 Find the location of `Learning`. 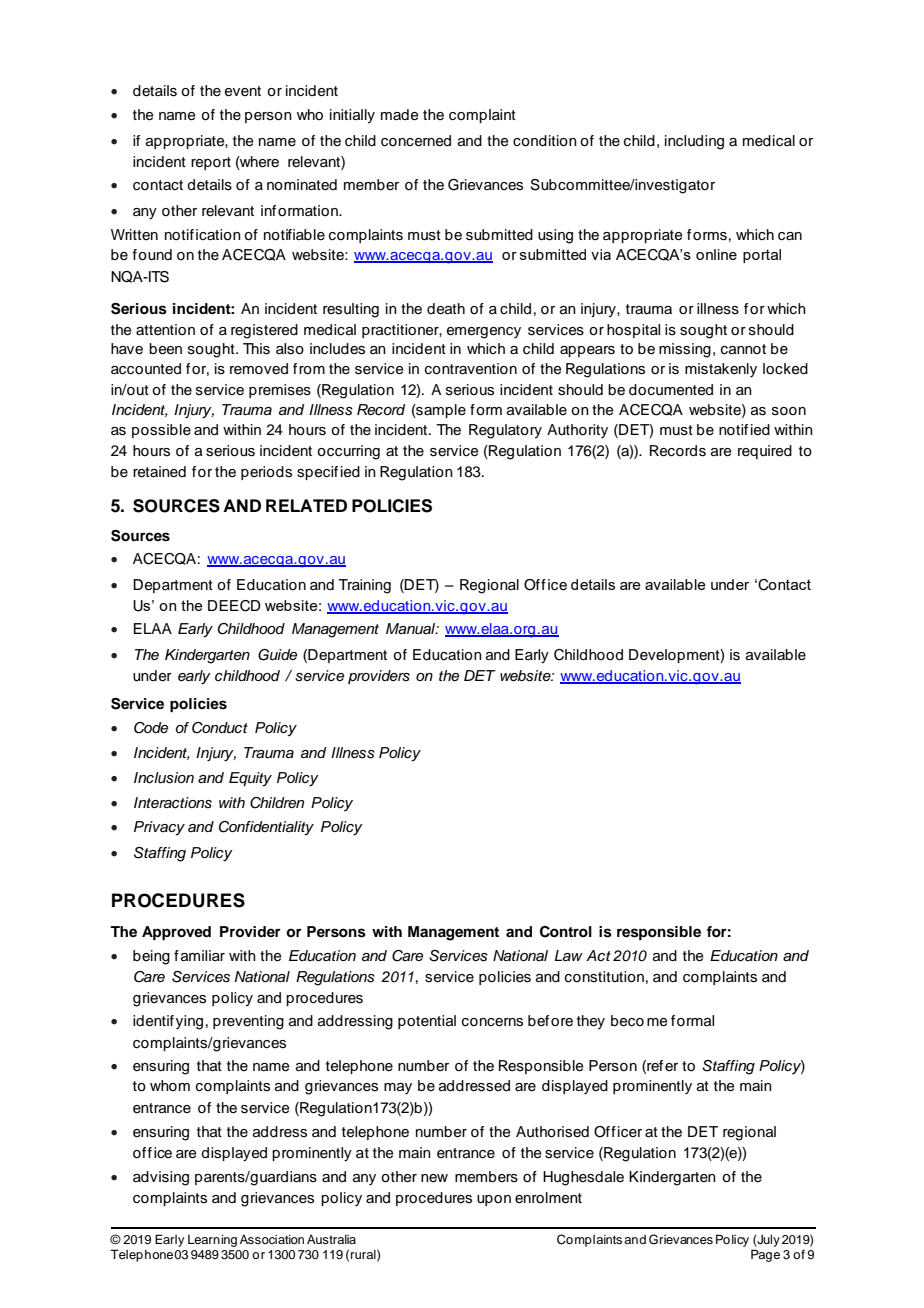

Learning is located at coordinates (212, 1241).
